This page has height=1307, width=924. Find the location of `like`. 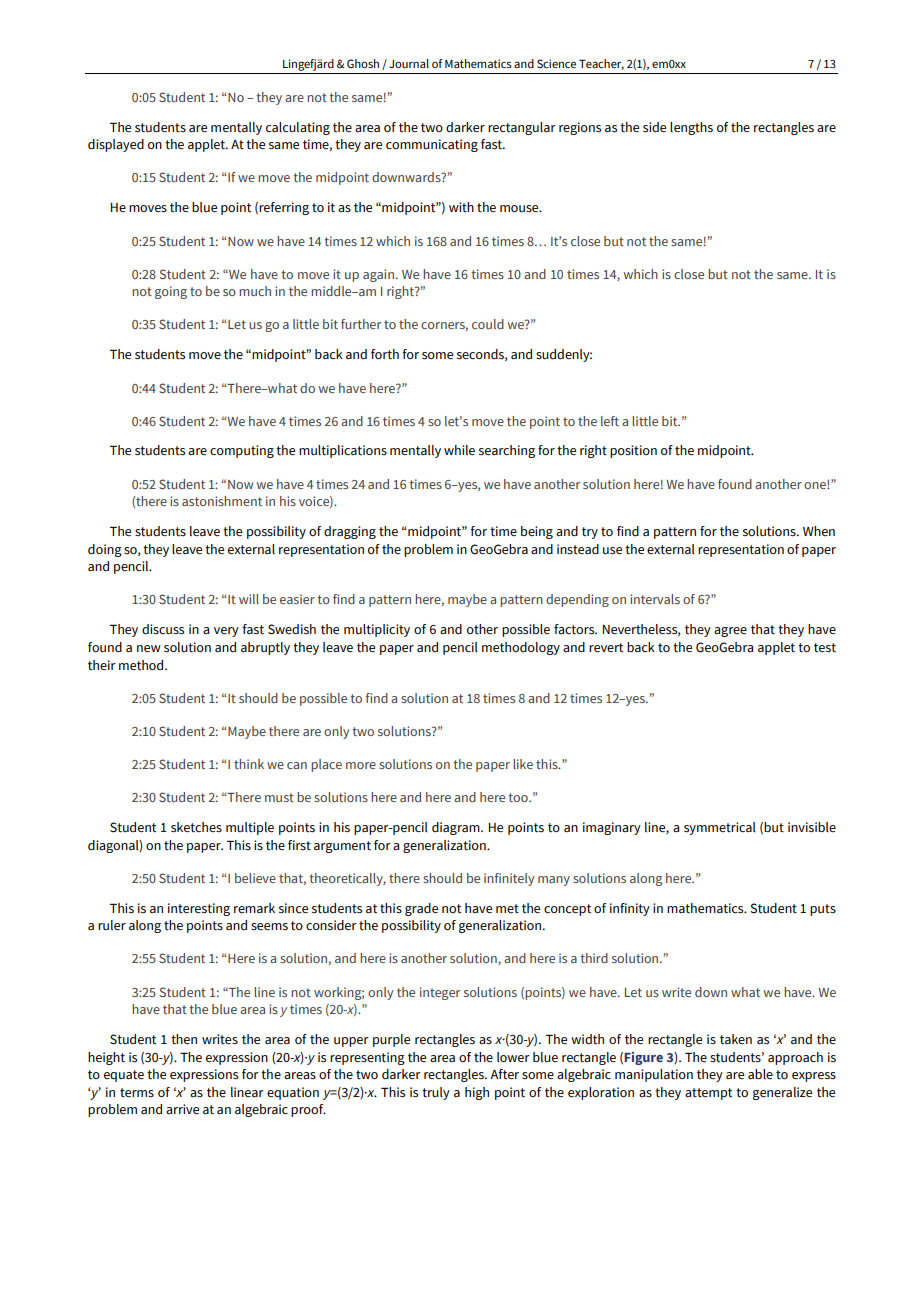

like is located at coordinates (523, 764).
